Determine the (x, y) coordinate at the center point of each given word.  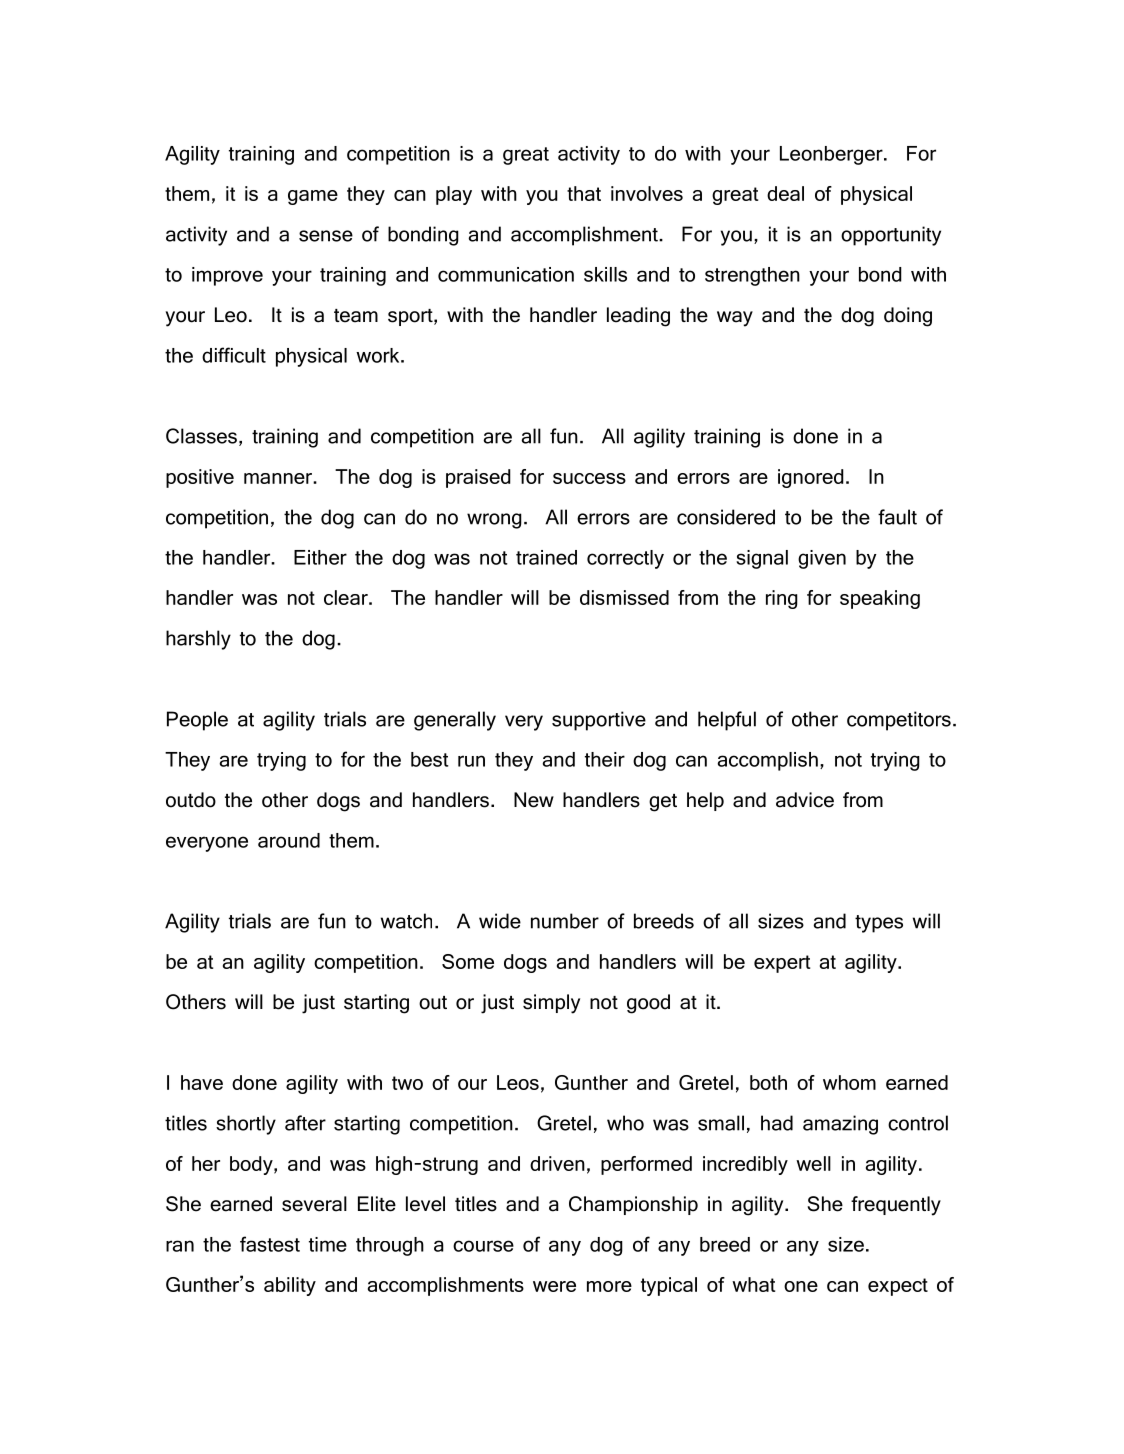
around (289, 840)
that (584, 193)
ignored (811, 478)
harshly (198, 640)
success (589, 478)
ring (782, 599)
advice (805, 800)
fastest (270, 1244)
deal (785, 193)
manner (279, 478)
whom (849, 1082)
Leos (518, 1082)
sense (326, 236)
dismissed (624, 597)
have (202, 1082)
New (534, 800)
